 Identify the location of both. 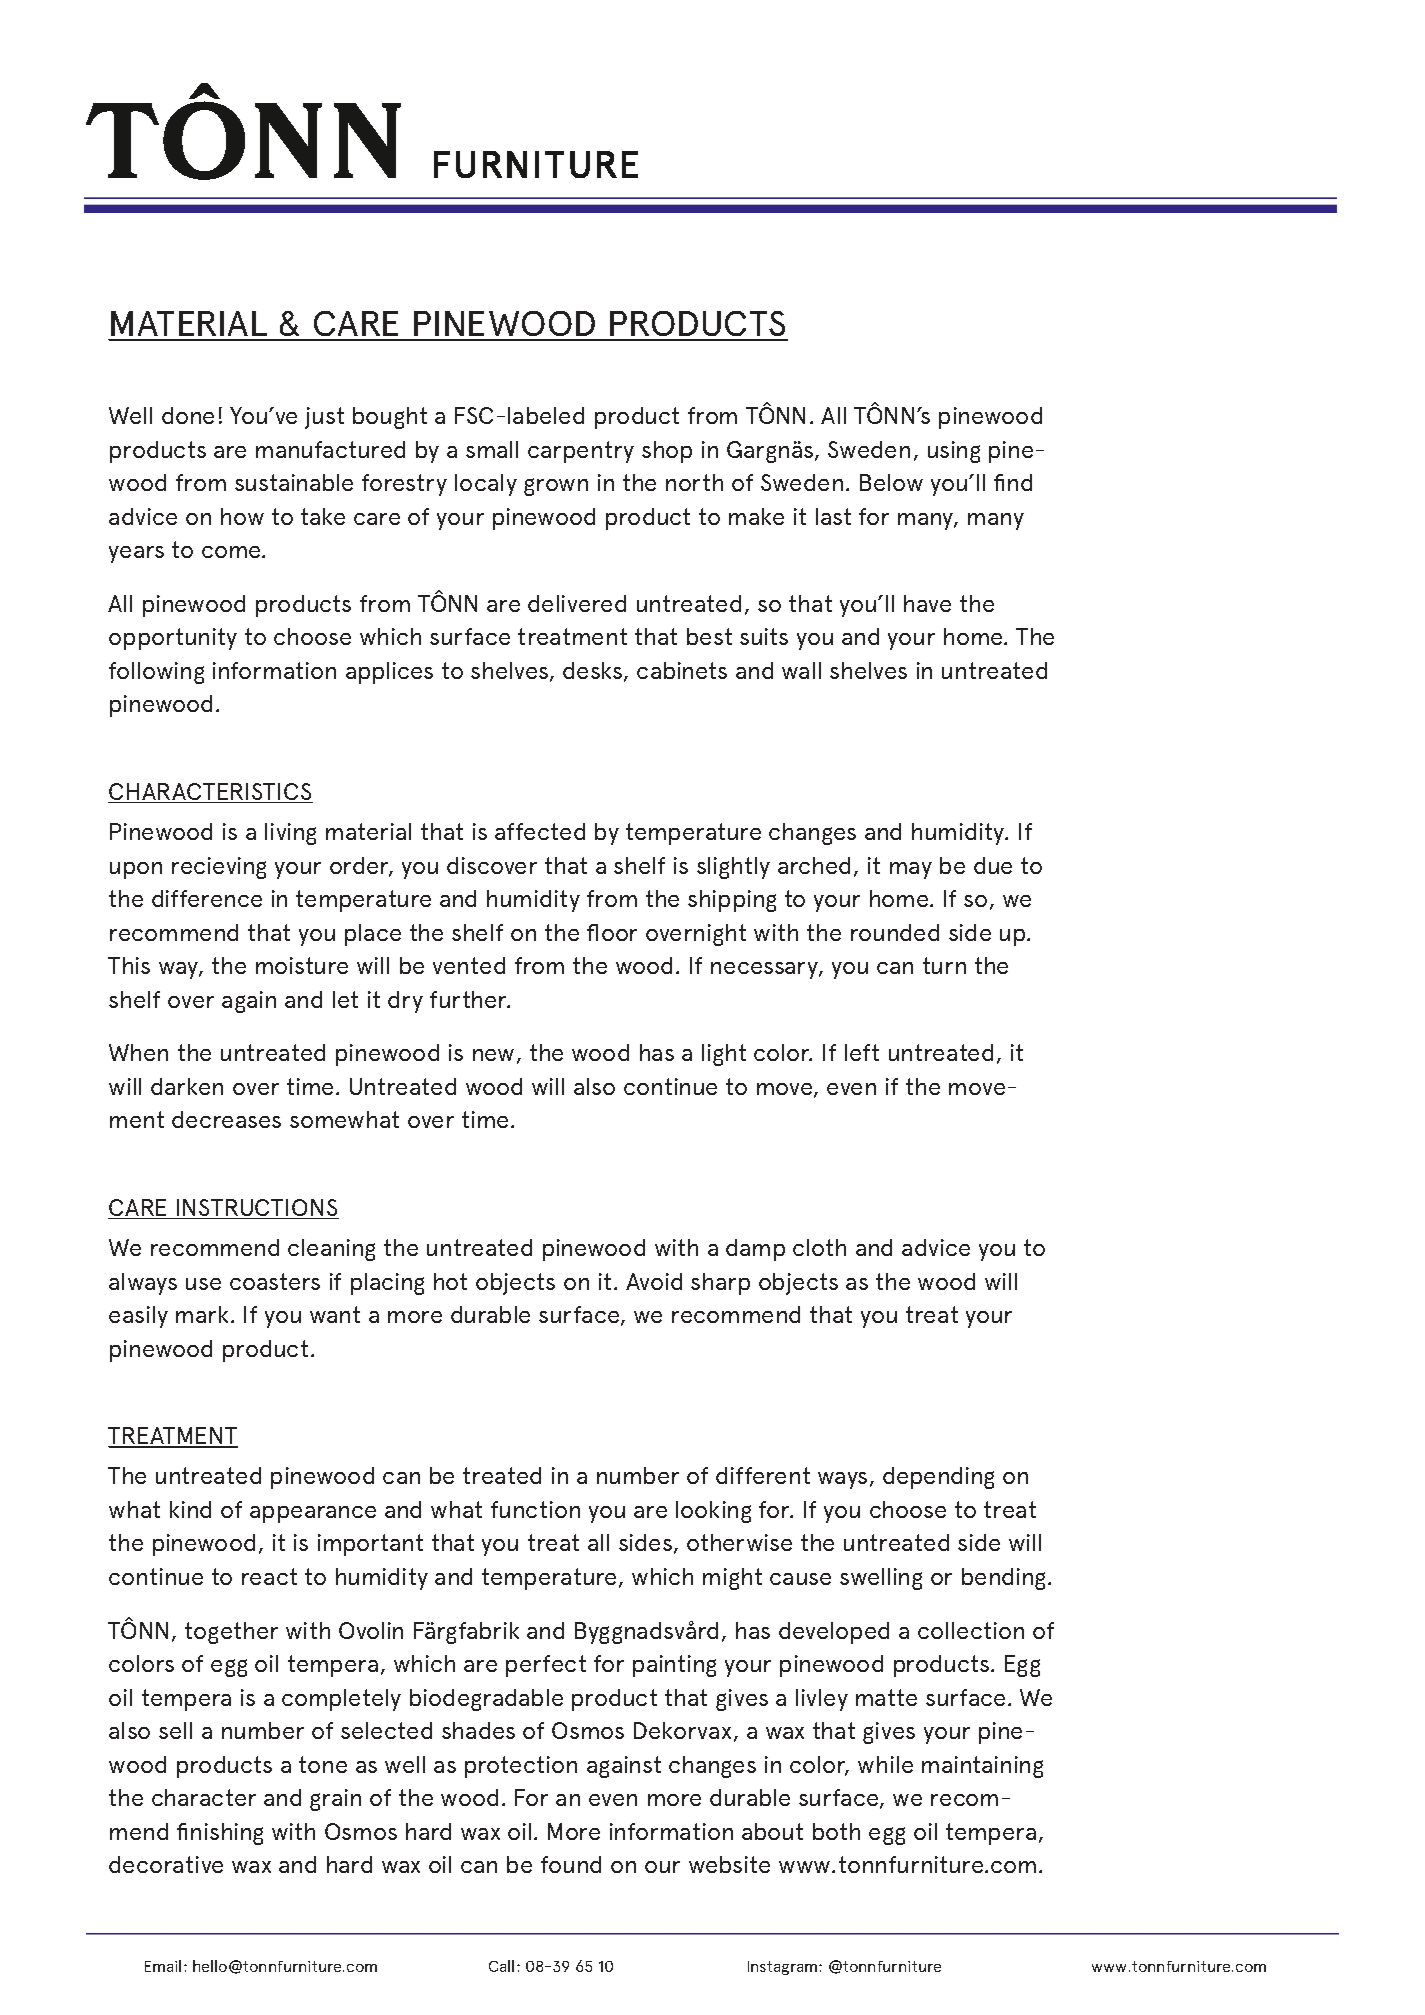
(836, 1831).
